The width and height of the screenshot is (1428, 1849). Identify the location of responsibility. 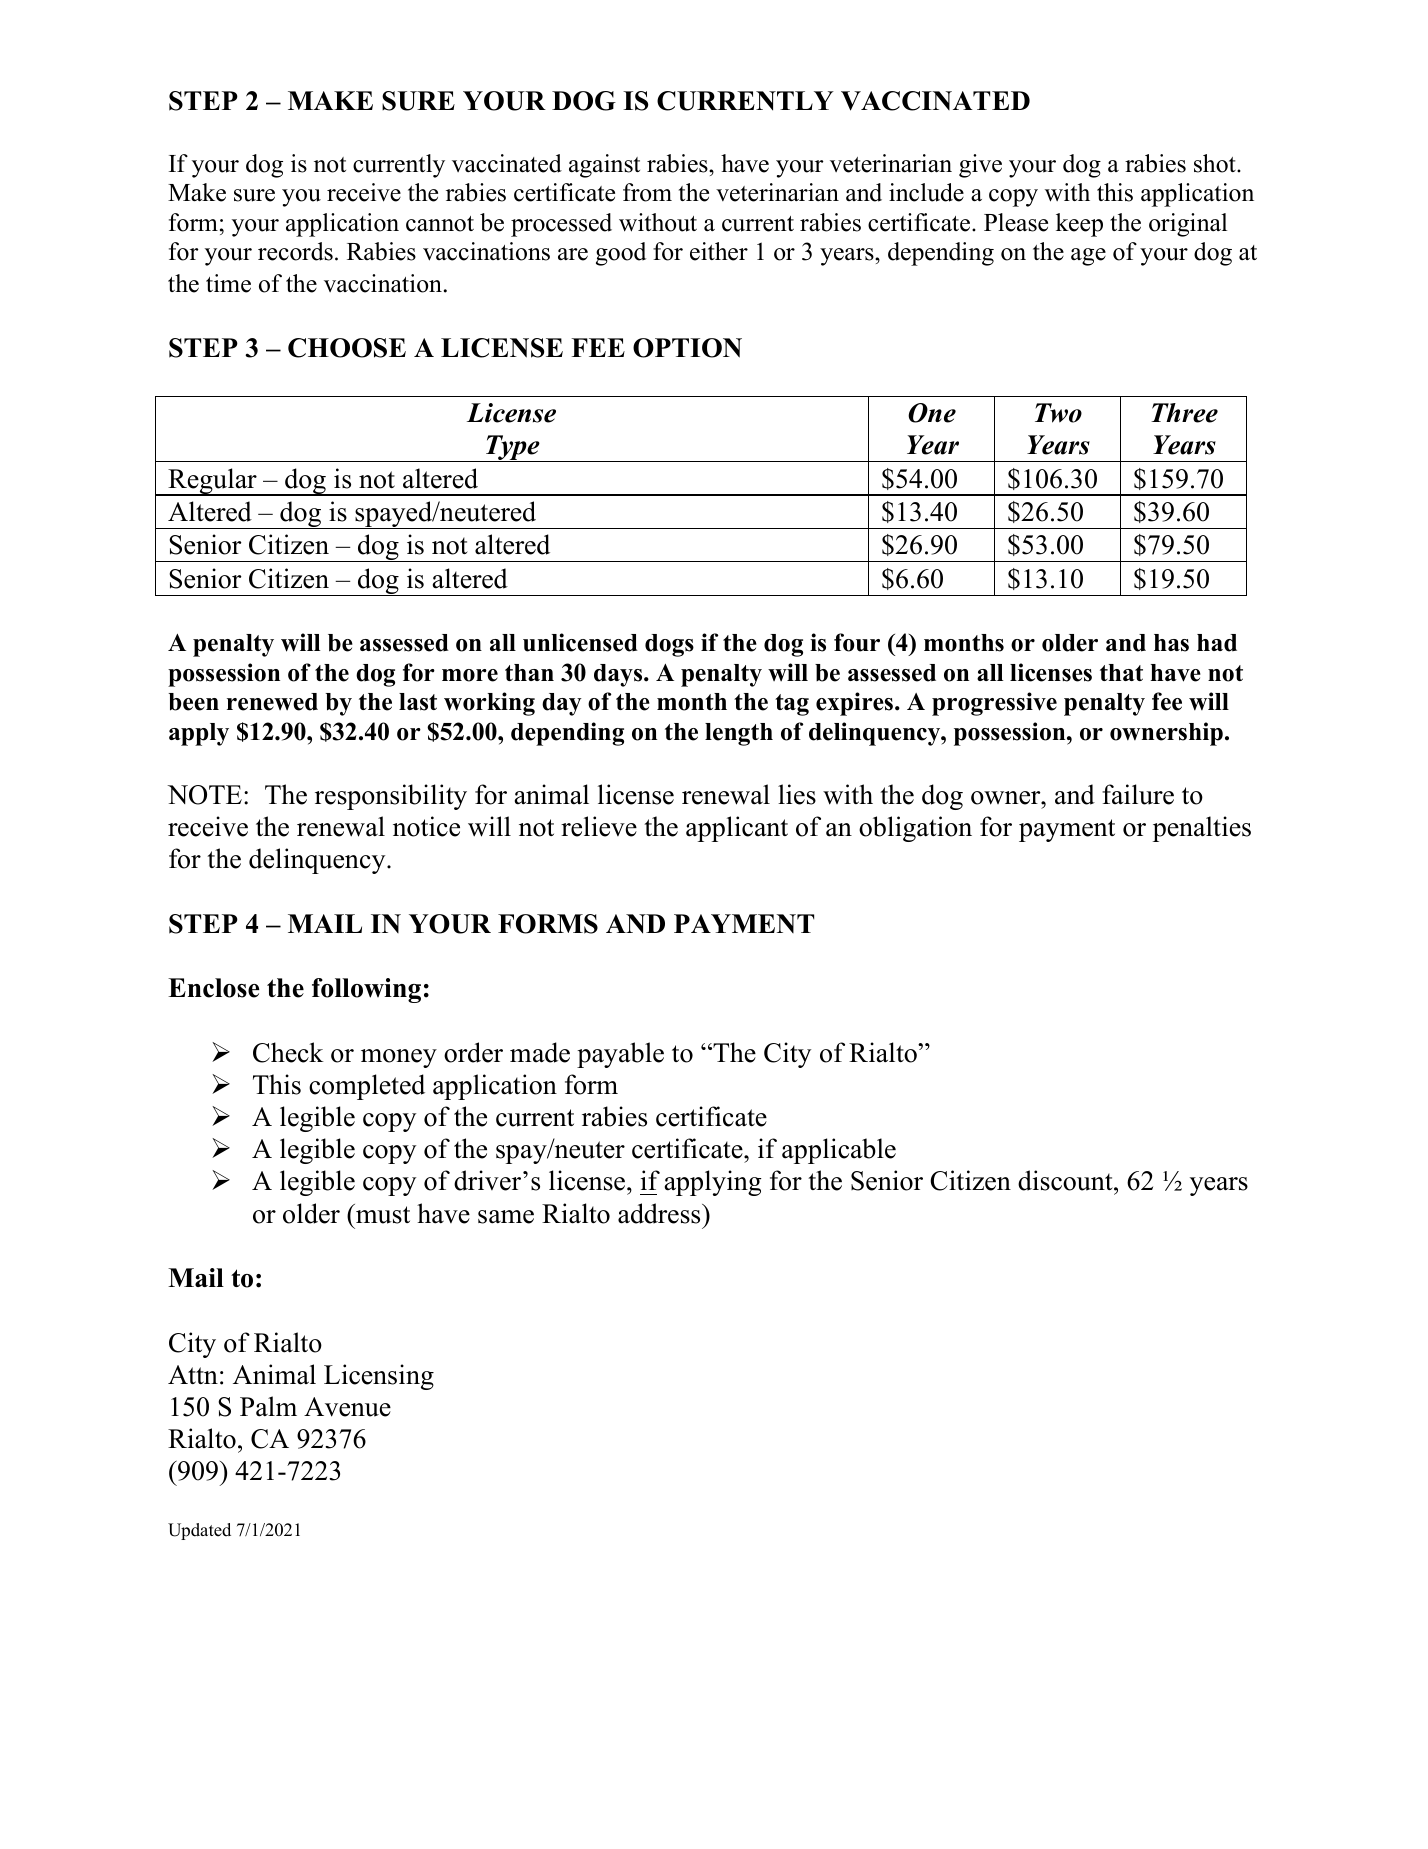
(391, 797).
